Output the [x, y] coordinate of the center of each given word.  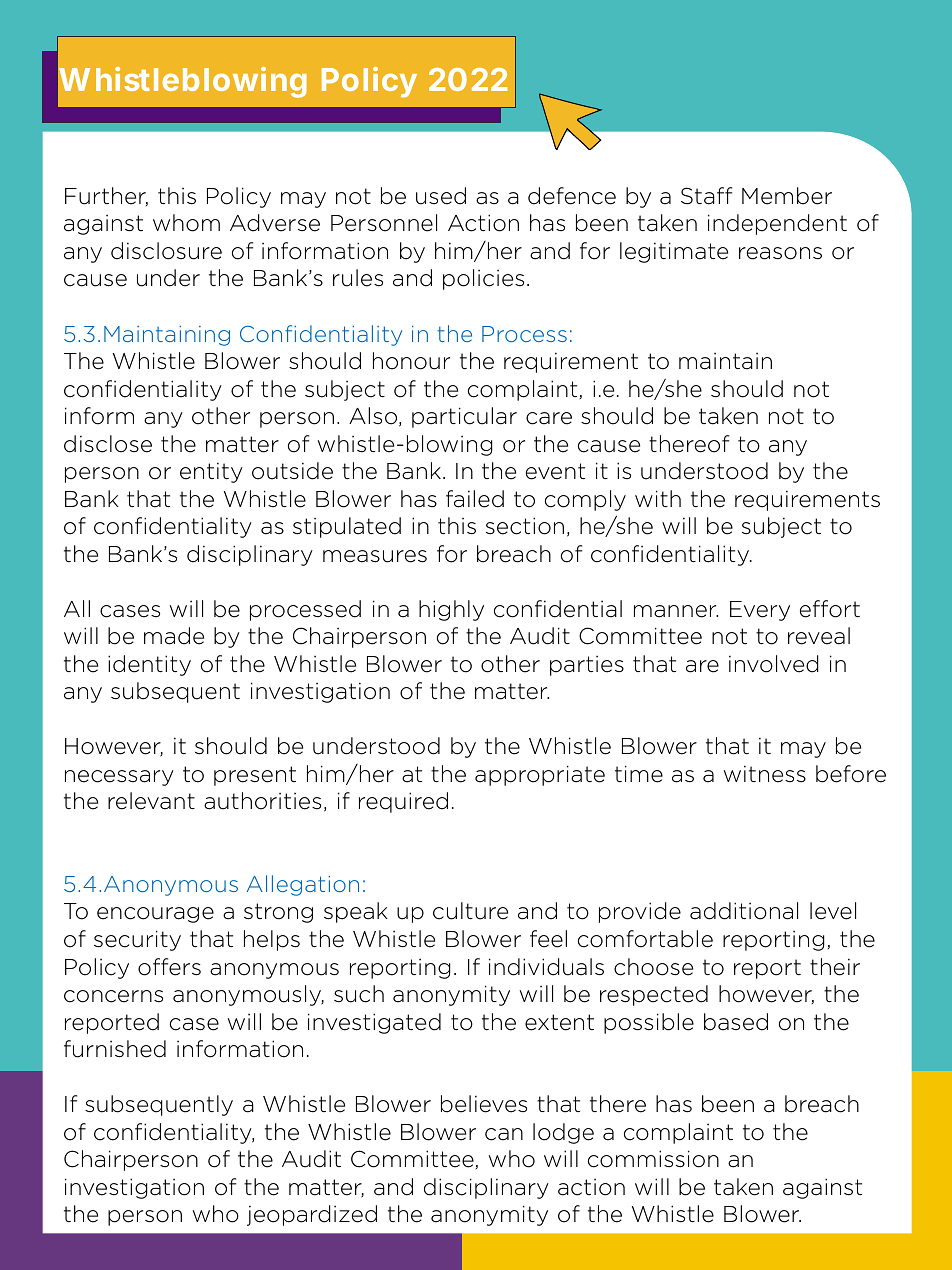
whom [186, 223]
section [525, 526]
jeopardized [312, 1215]
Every [760, 611]
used [441, 196]
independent [777, 224]
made [174, 636]
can [504, 1134]
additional [744, 911]
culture [470, 911]
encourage [155, 915]
